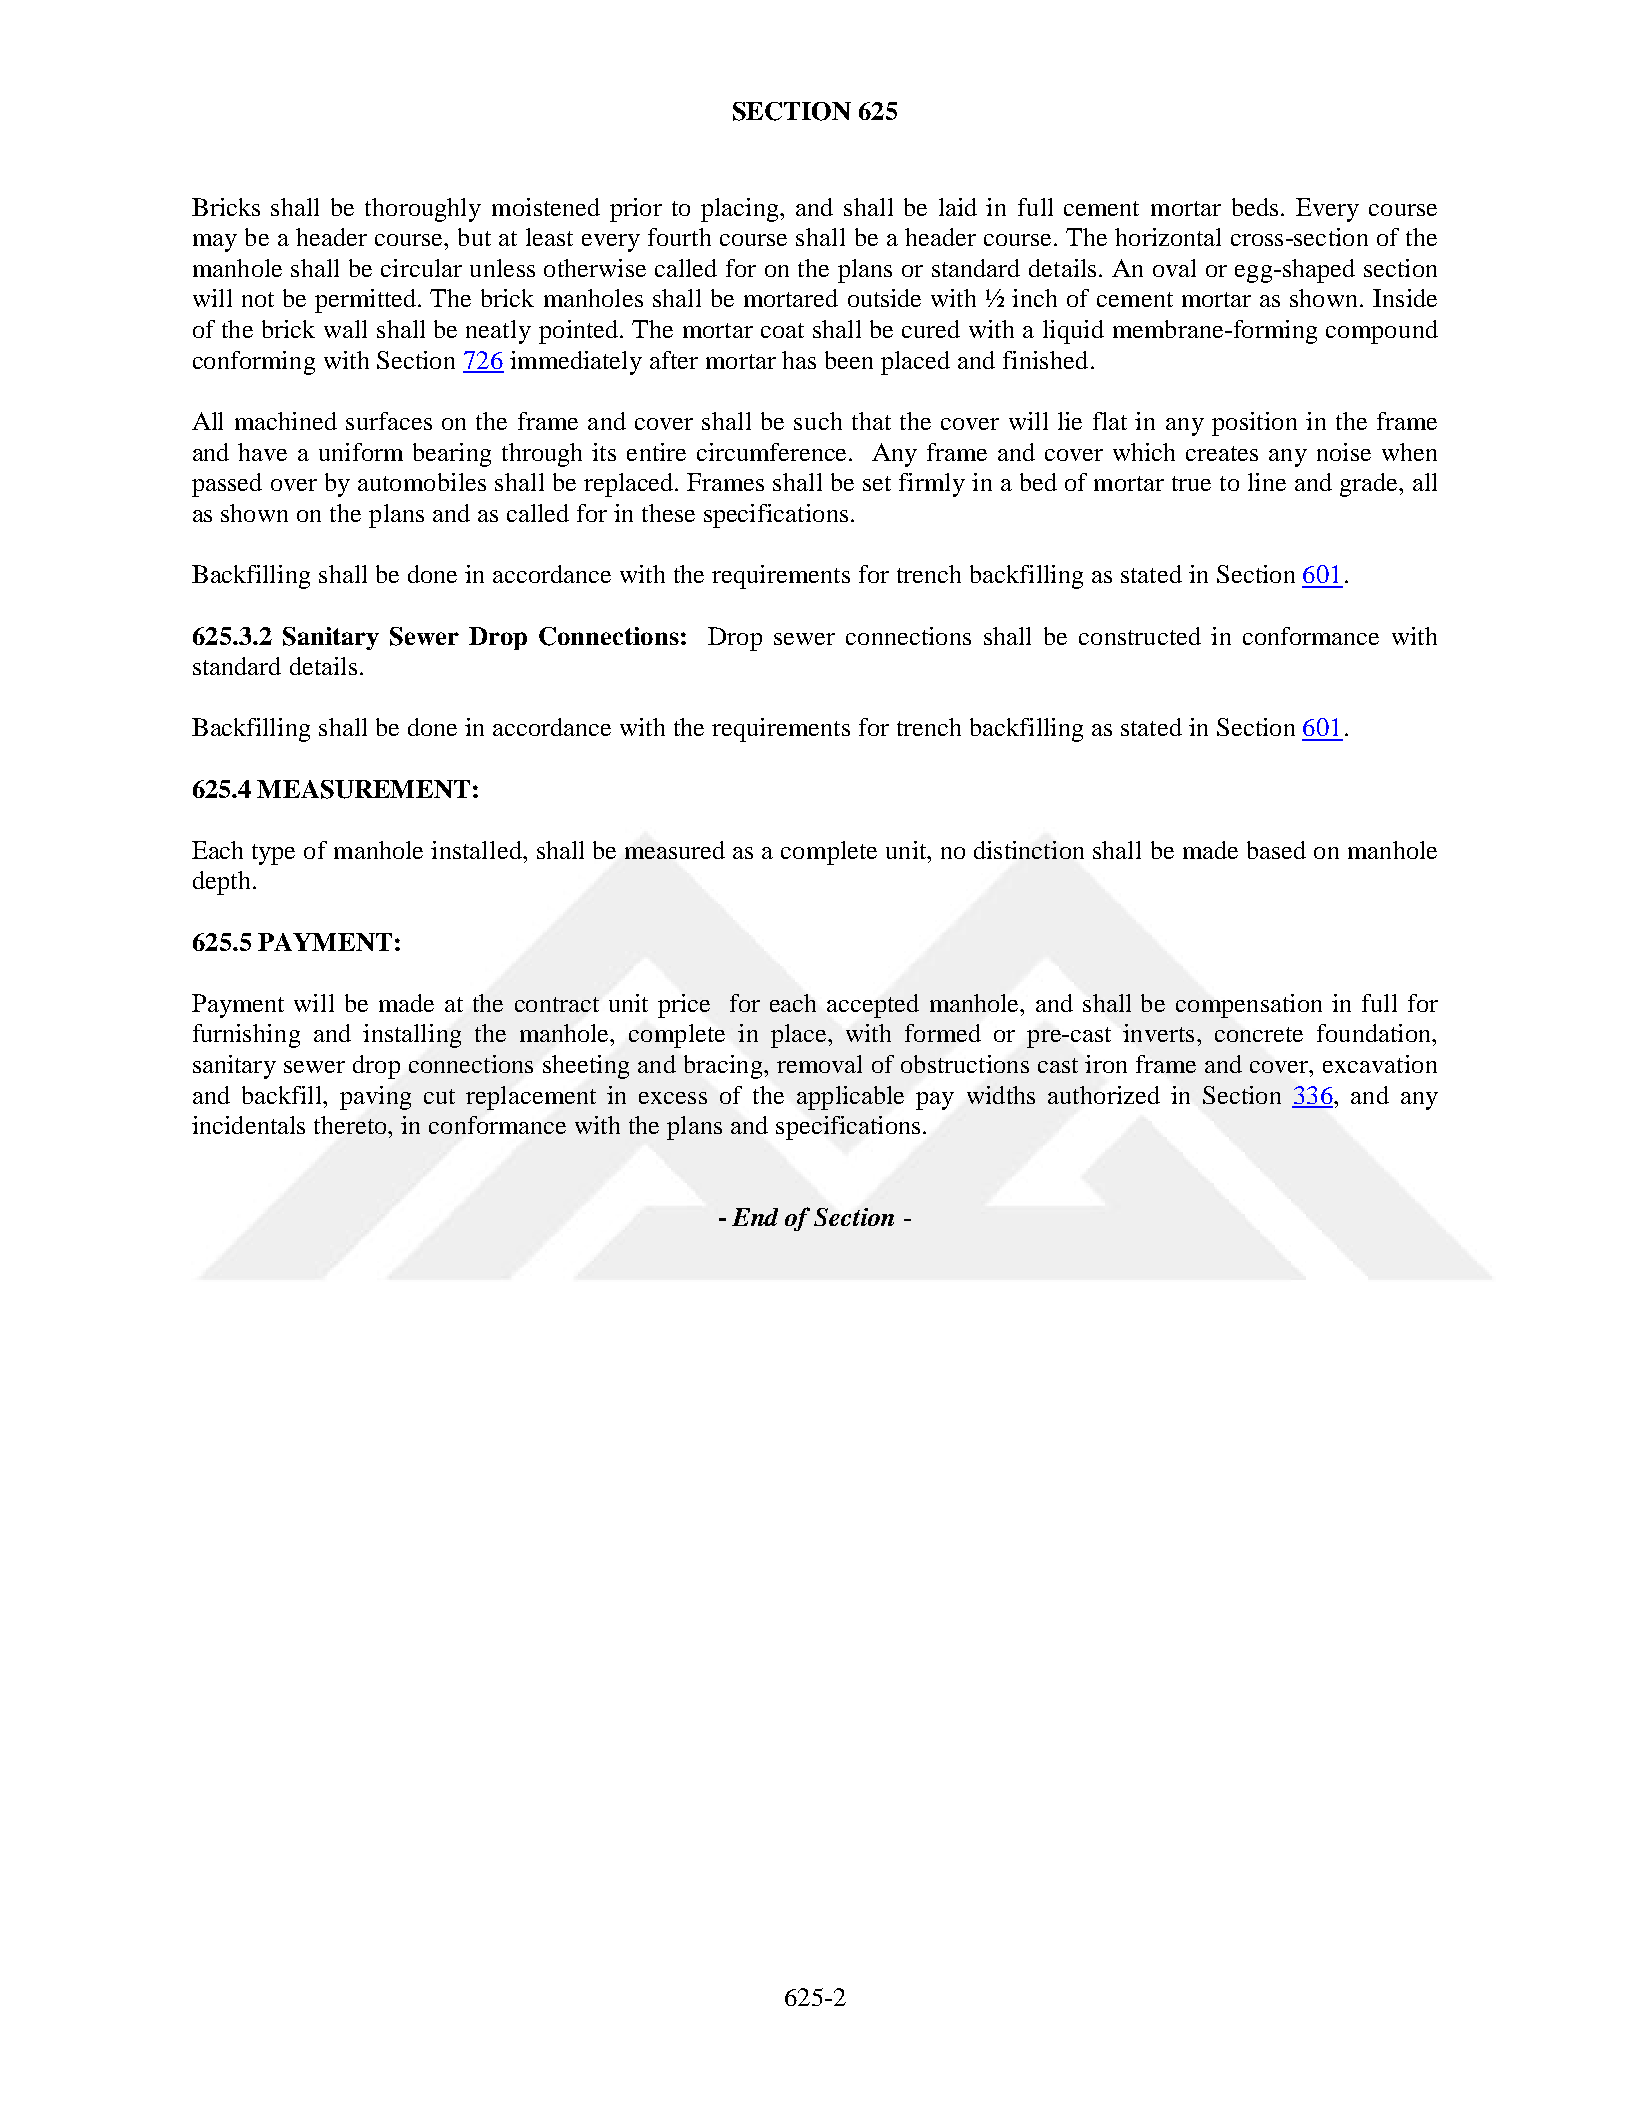  What do you see at coordinates (363, 789) in the page?
I see `MEASUREMENT` at bounding box center [363, 789].
